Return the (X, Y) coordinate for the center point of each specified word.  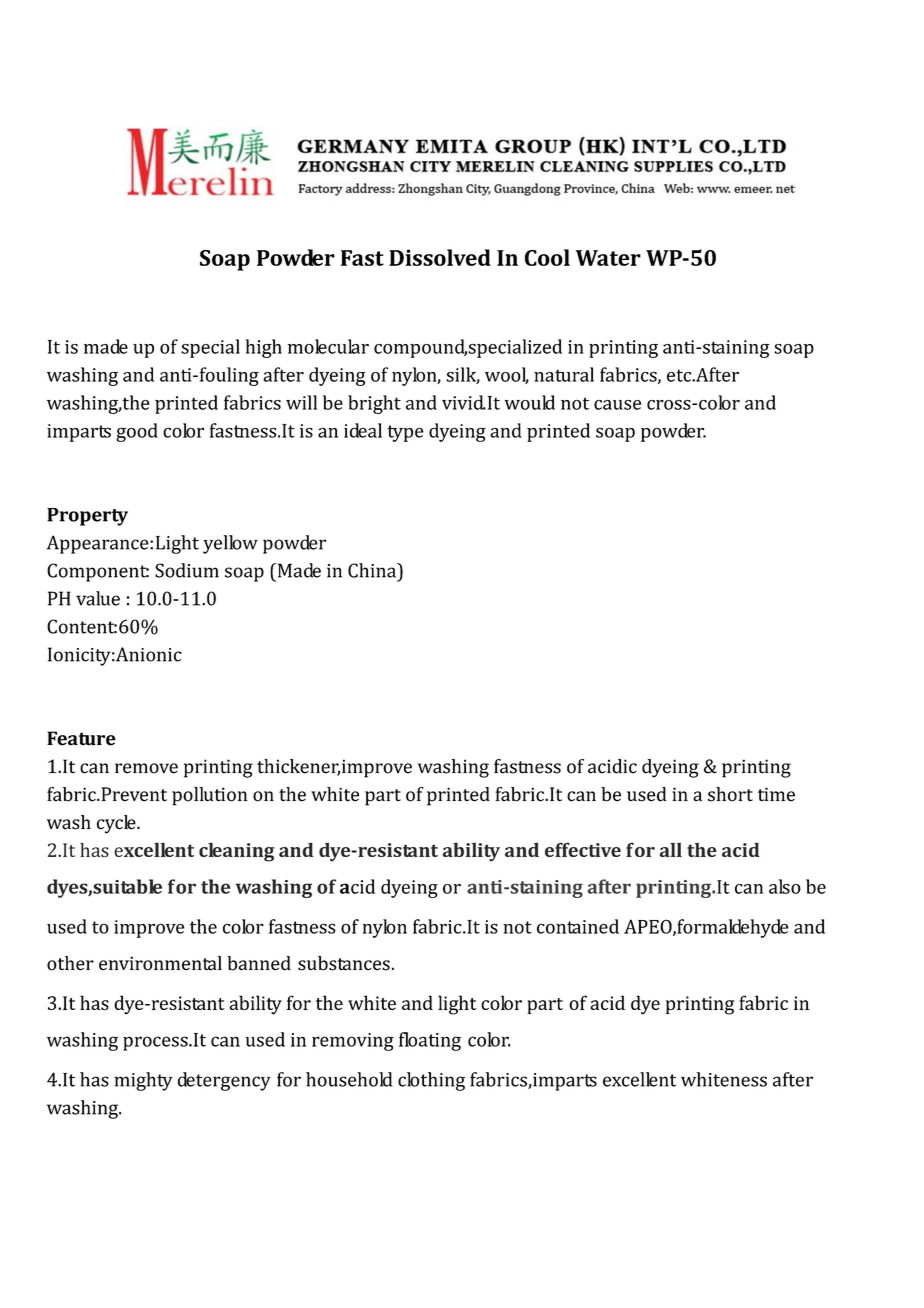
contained (578, 926)
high (263, 348)
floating (430, 1041)
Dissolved (440, 257)
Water (608, 258)
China (373, 570)
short (730, 794)
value (98, 598)
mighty (143, 1081)
